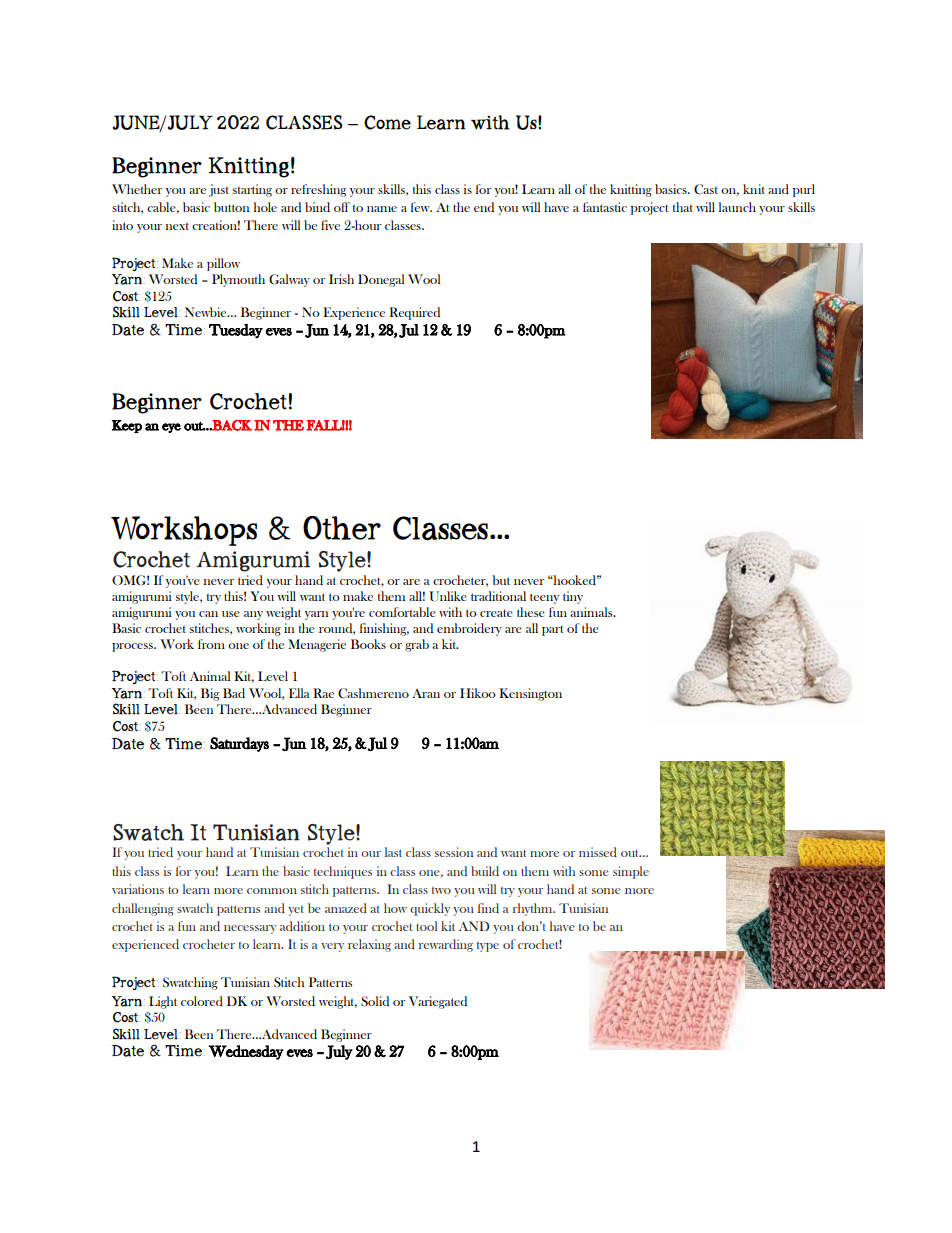 The width and height of the screenshot is (952, 1233). What do you see at coordinates (426, 693) in the screenshot?
I see `Aran` at bounding box center [426, 693].
